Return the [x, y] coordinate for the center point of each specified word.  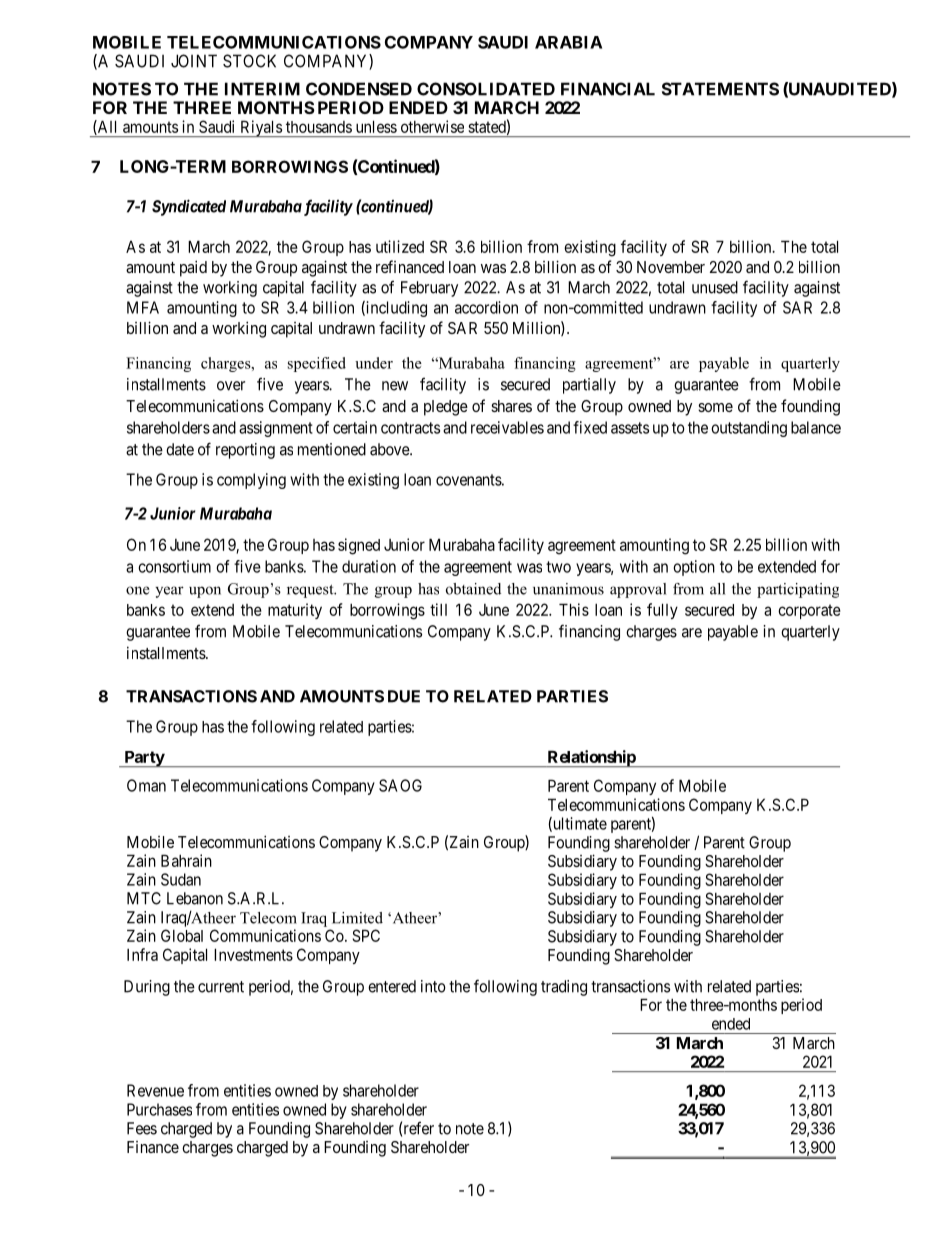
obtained [473, 589]
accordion [486, 307]
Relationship [591, 758]
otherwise [432, 126]
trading [564, 988]
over [231, 386]
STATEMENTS [720, 89]
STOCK [249, 61]
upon [205, 592]
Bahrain [186, 860]
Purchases [159, 1109]
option [694, 568]
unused [715, 287]
